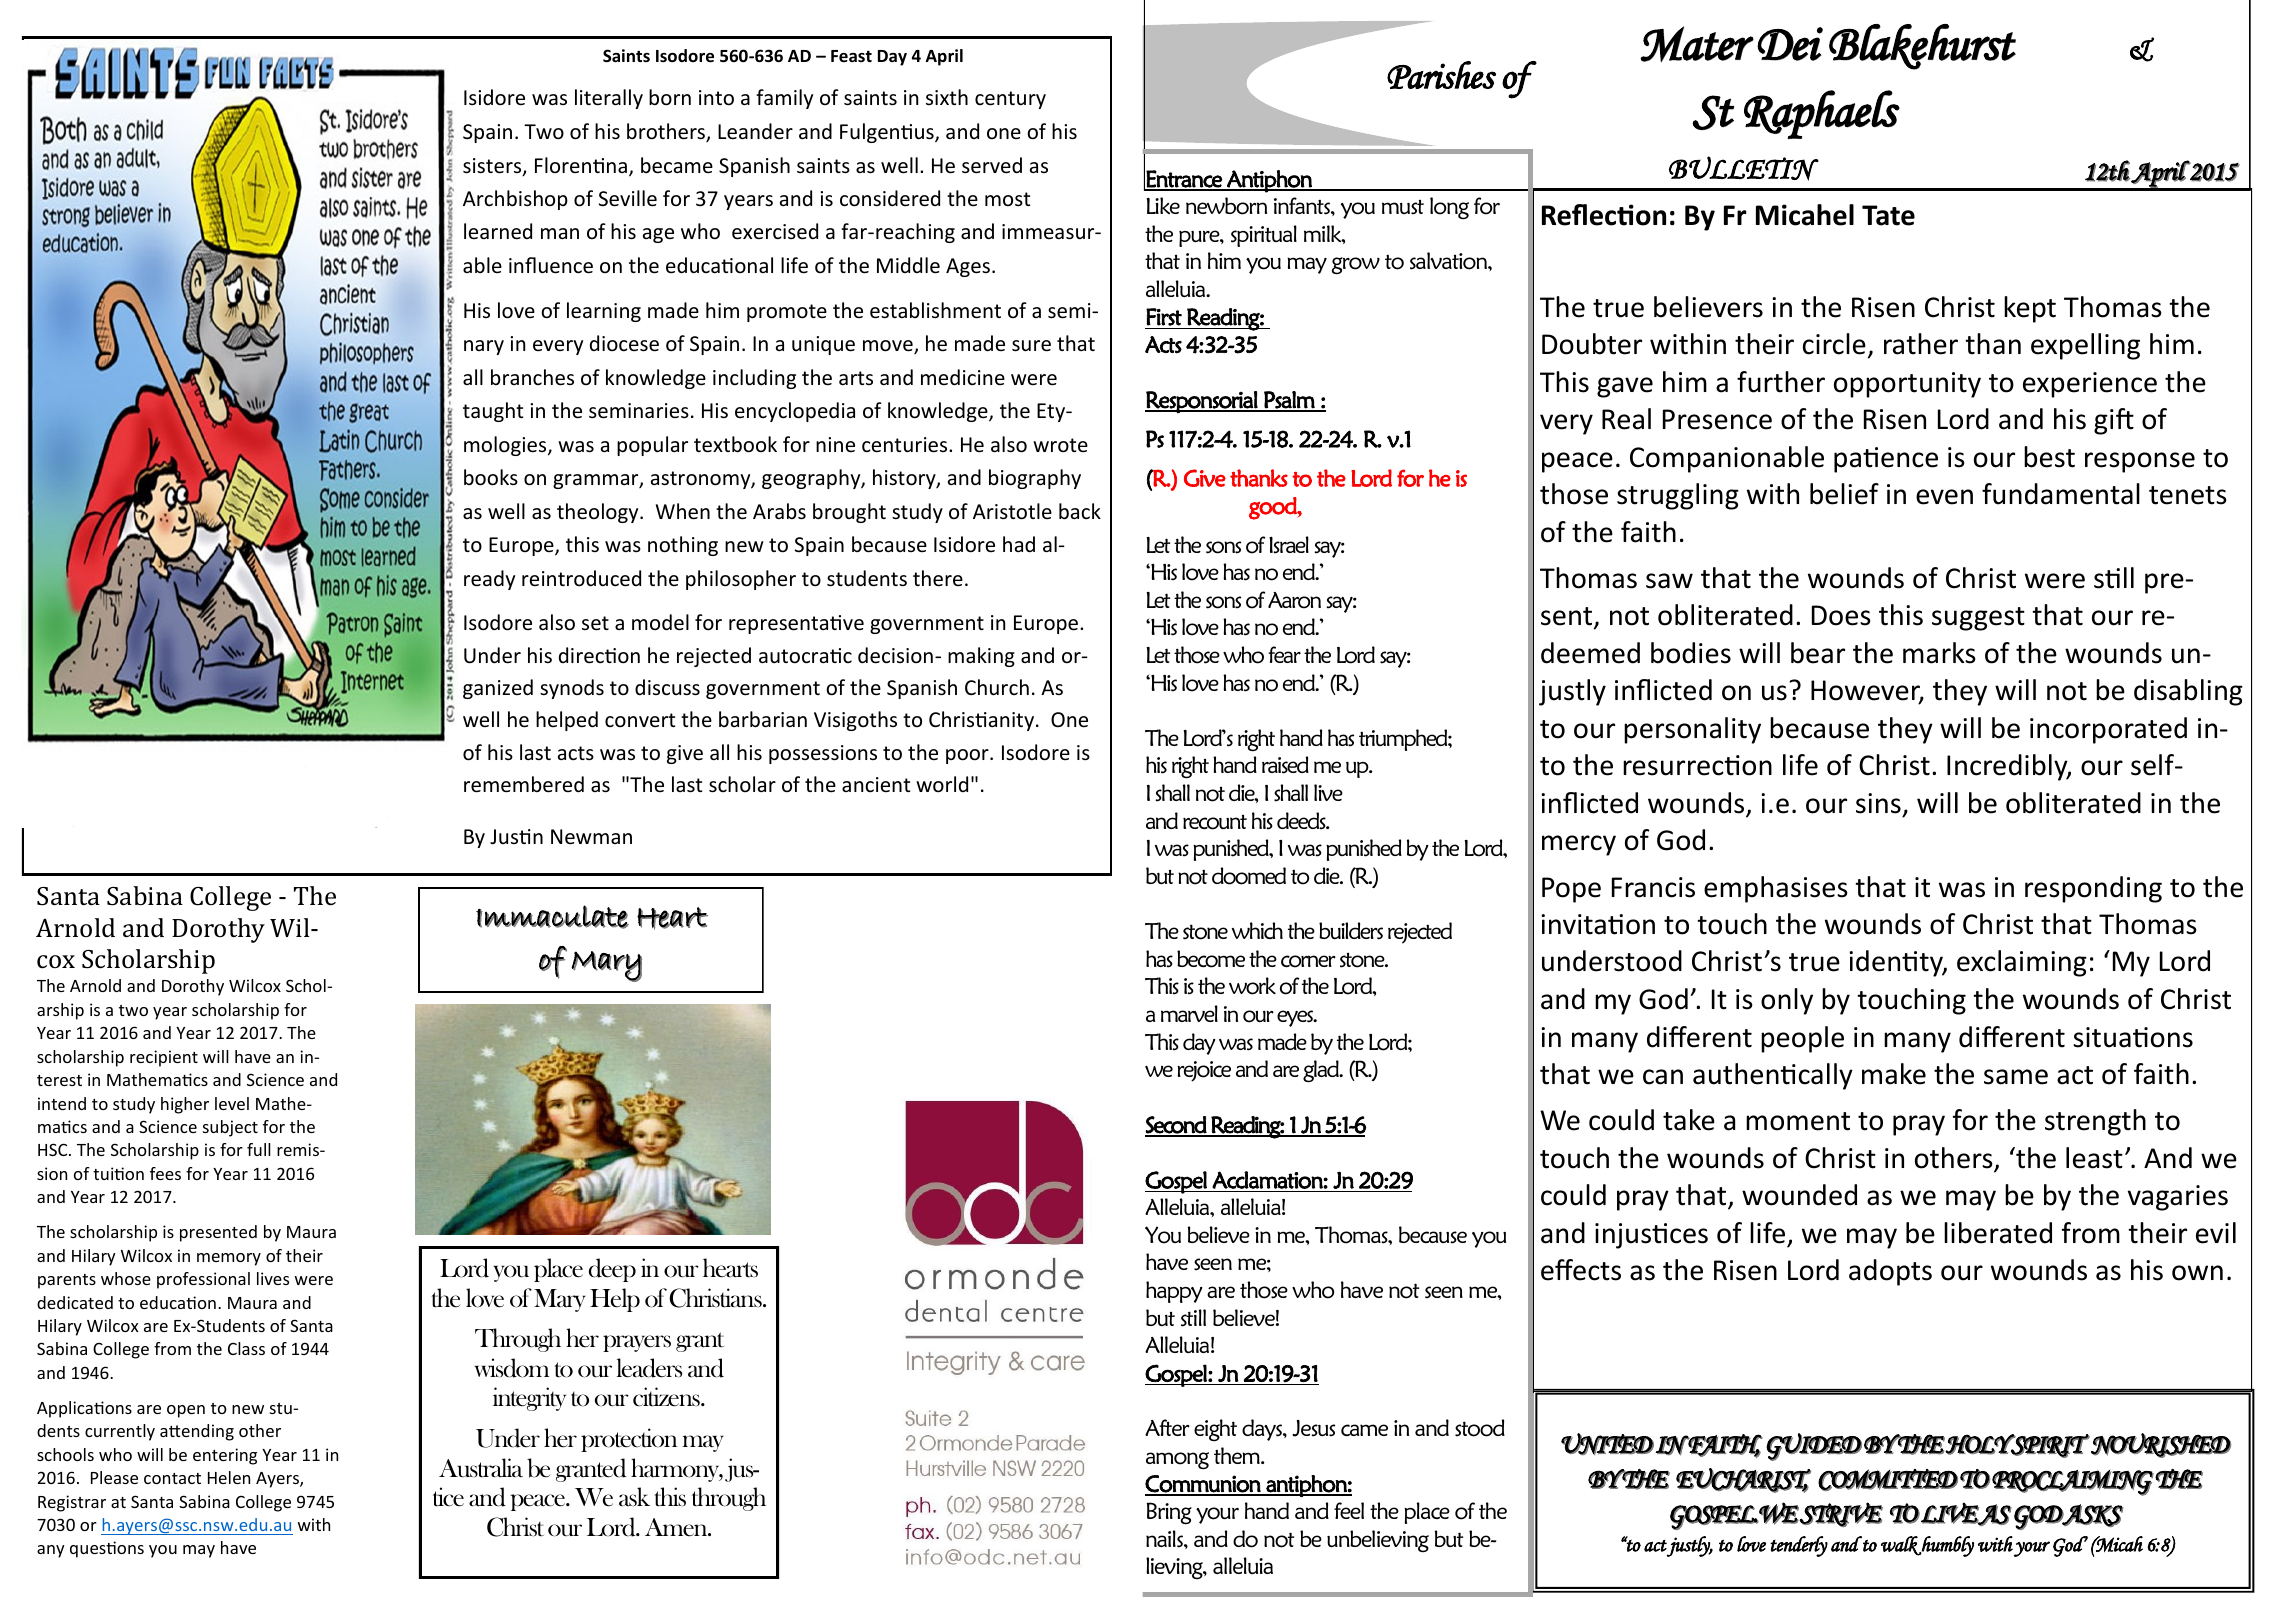  Describe the element at coordinates (229, 1477) in the image. I see `Helen` at that location.
